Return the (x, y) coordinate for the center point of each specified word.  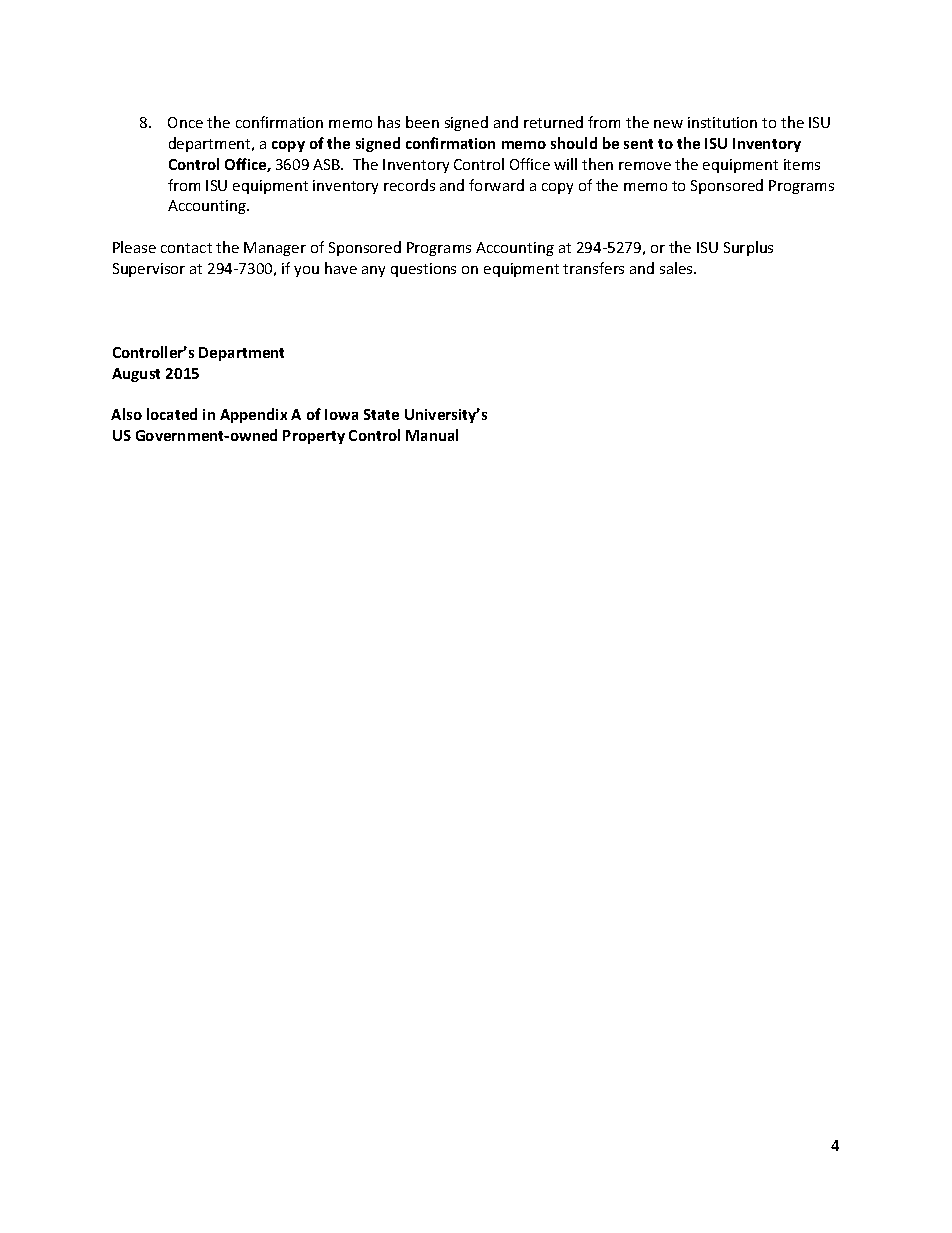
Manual (432, 435)
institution (722, 122)
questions (423, 270)
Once (185, 122)
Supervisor (149, 270)
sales (677, 268)
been (422, 122)
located (172, 414)
